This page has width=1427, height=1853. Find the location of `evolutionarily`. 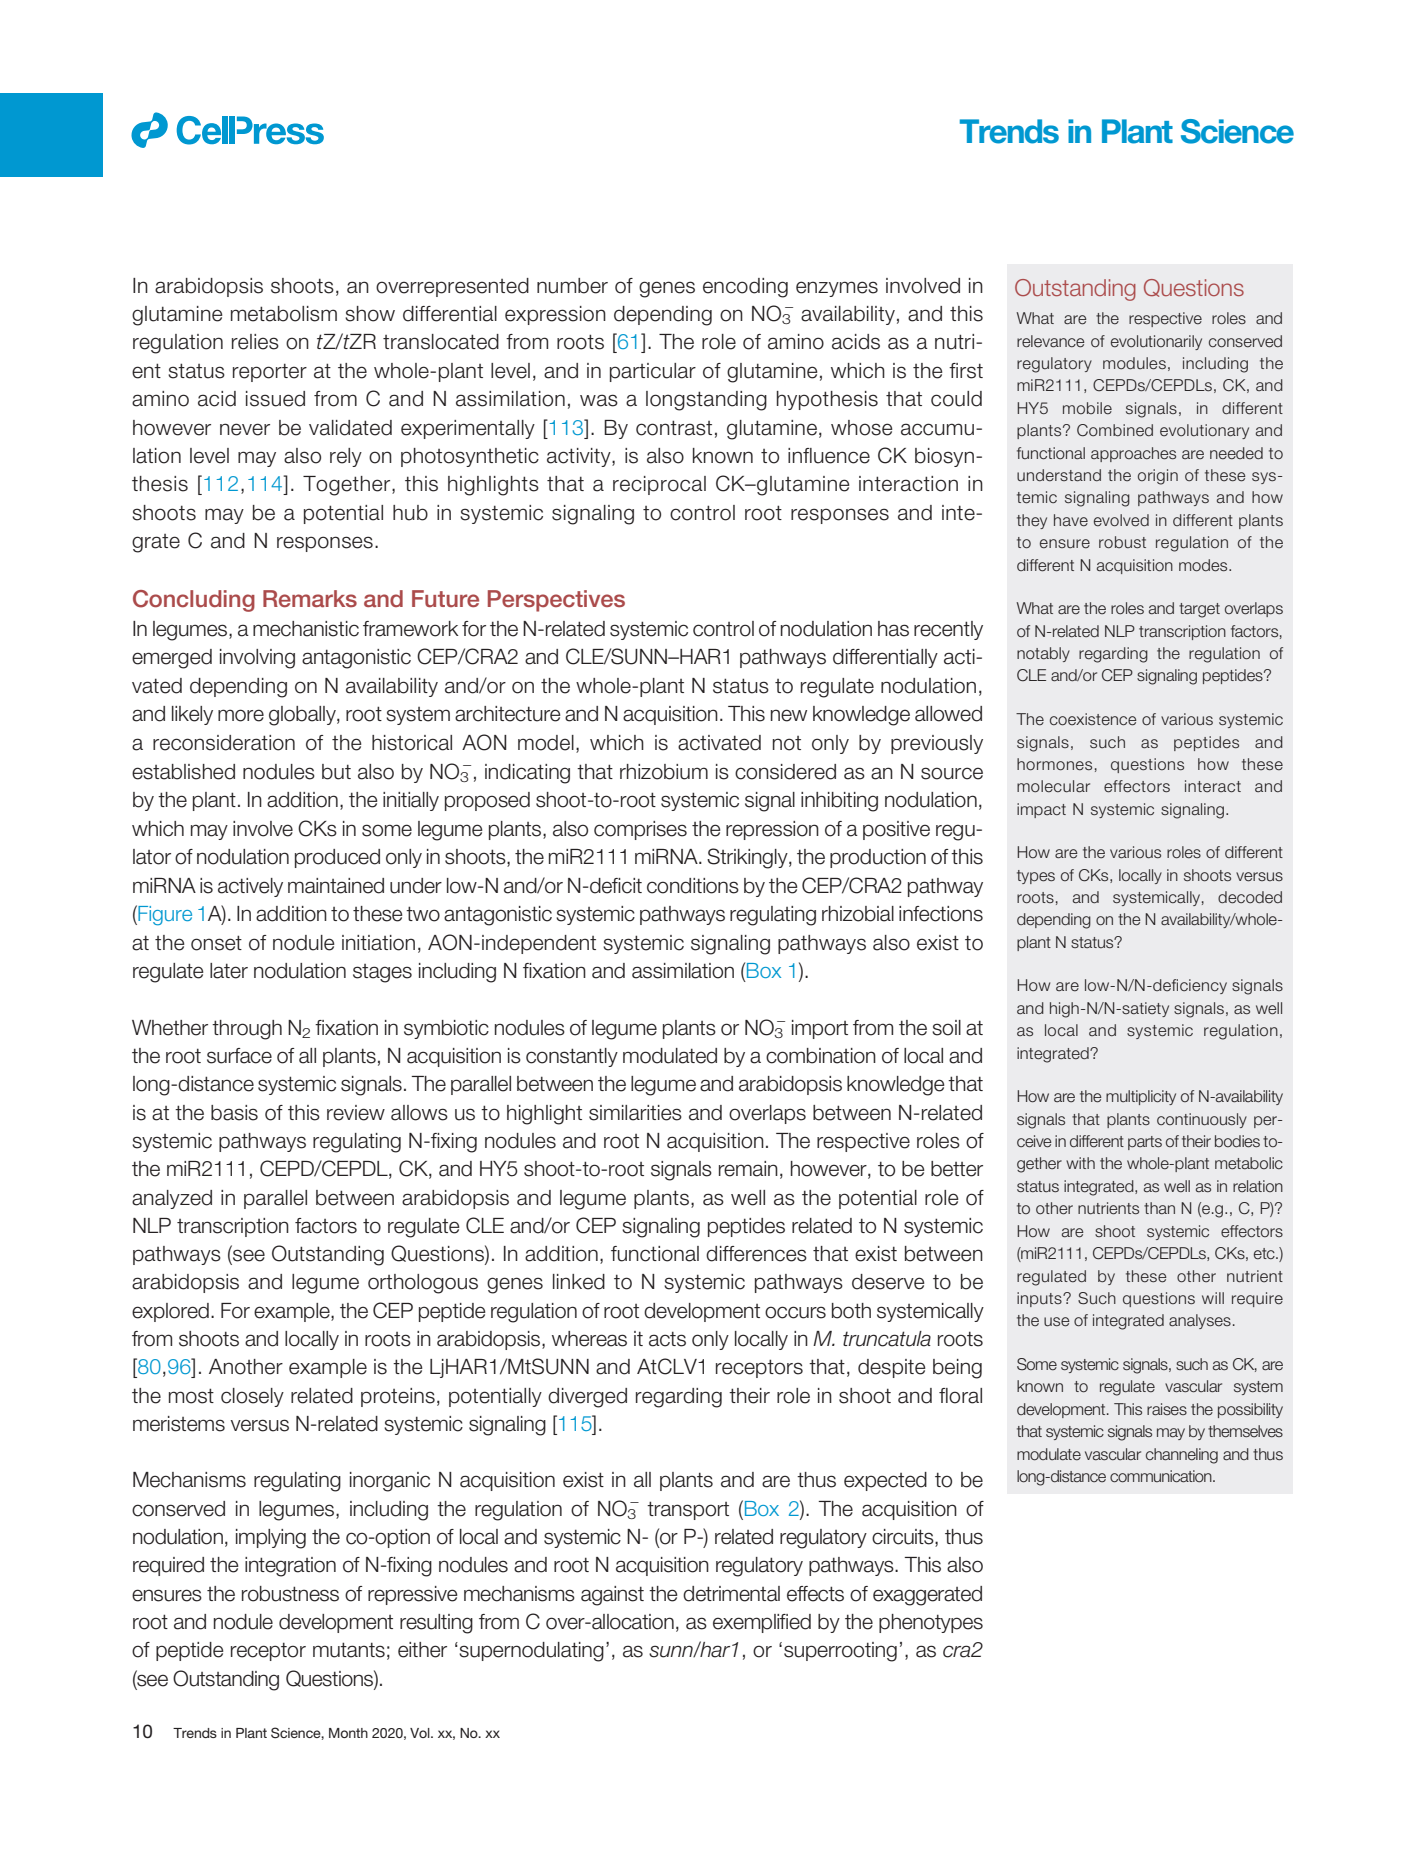

evolutionarily is located at coordinates (1156, 342).
